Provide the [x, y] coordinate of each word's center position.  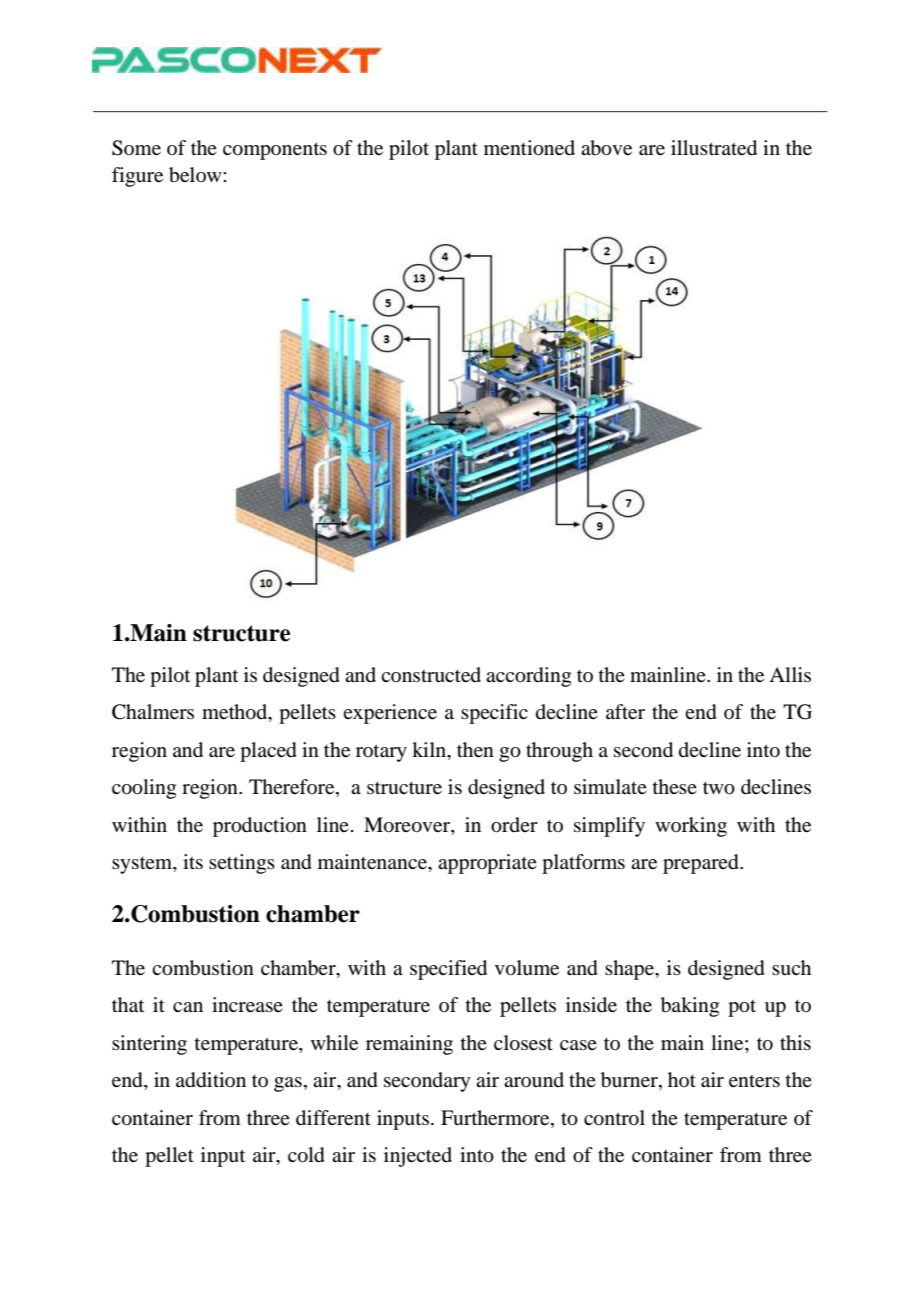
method [236, 713]
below [196, 175]
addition [211, 1080]
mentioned [529, 148]
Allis [790, 674]
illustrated [714, 148]
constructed [431, 675]
